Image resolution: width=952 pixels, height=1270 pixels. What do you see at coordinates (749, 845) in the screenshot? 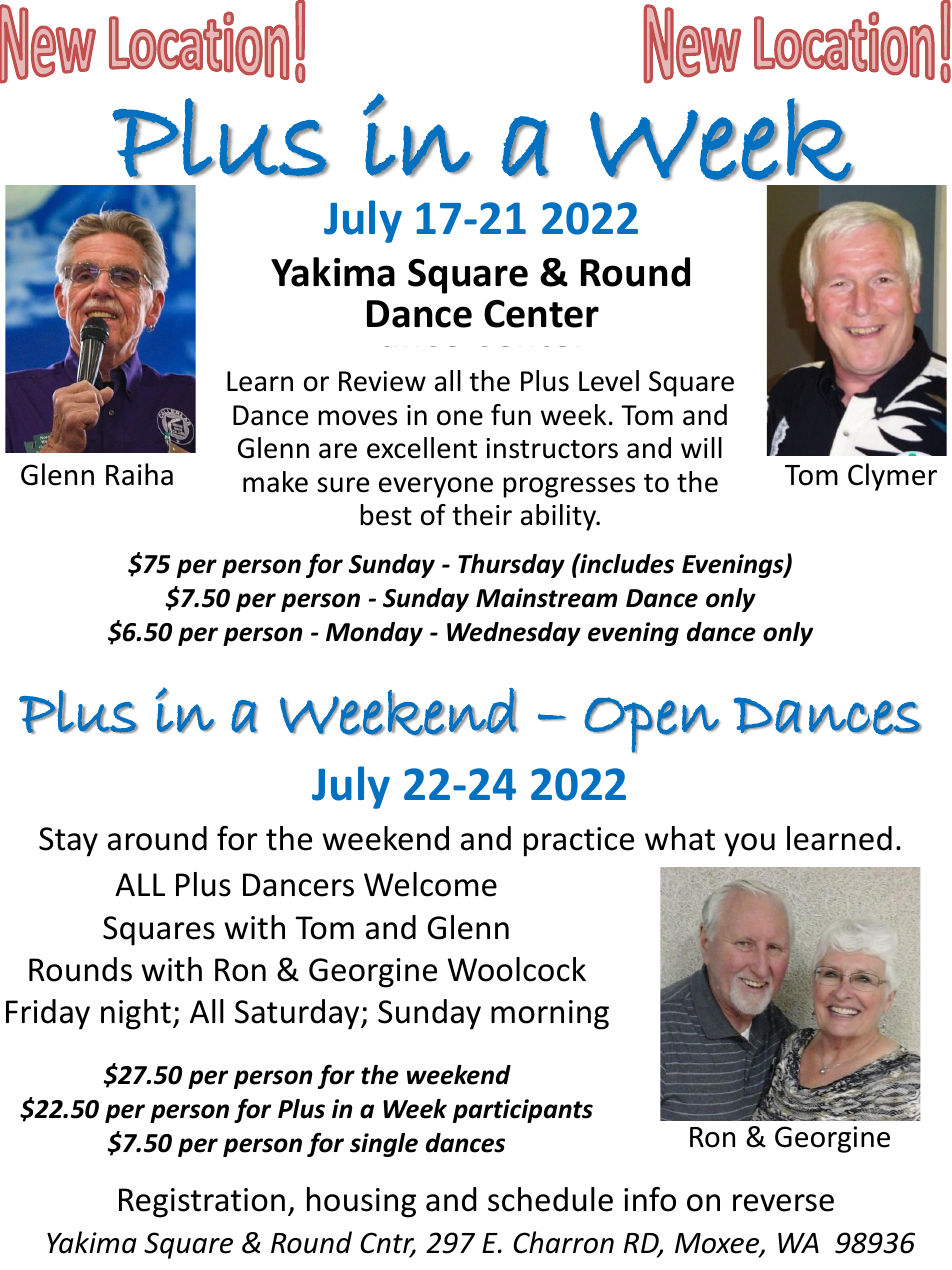
I see `you` at bounding box center [749, 845].
